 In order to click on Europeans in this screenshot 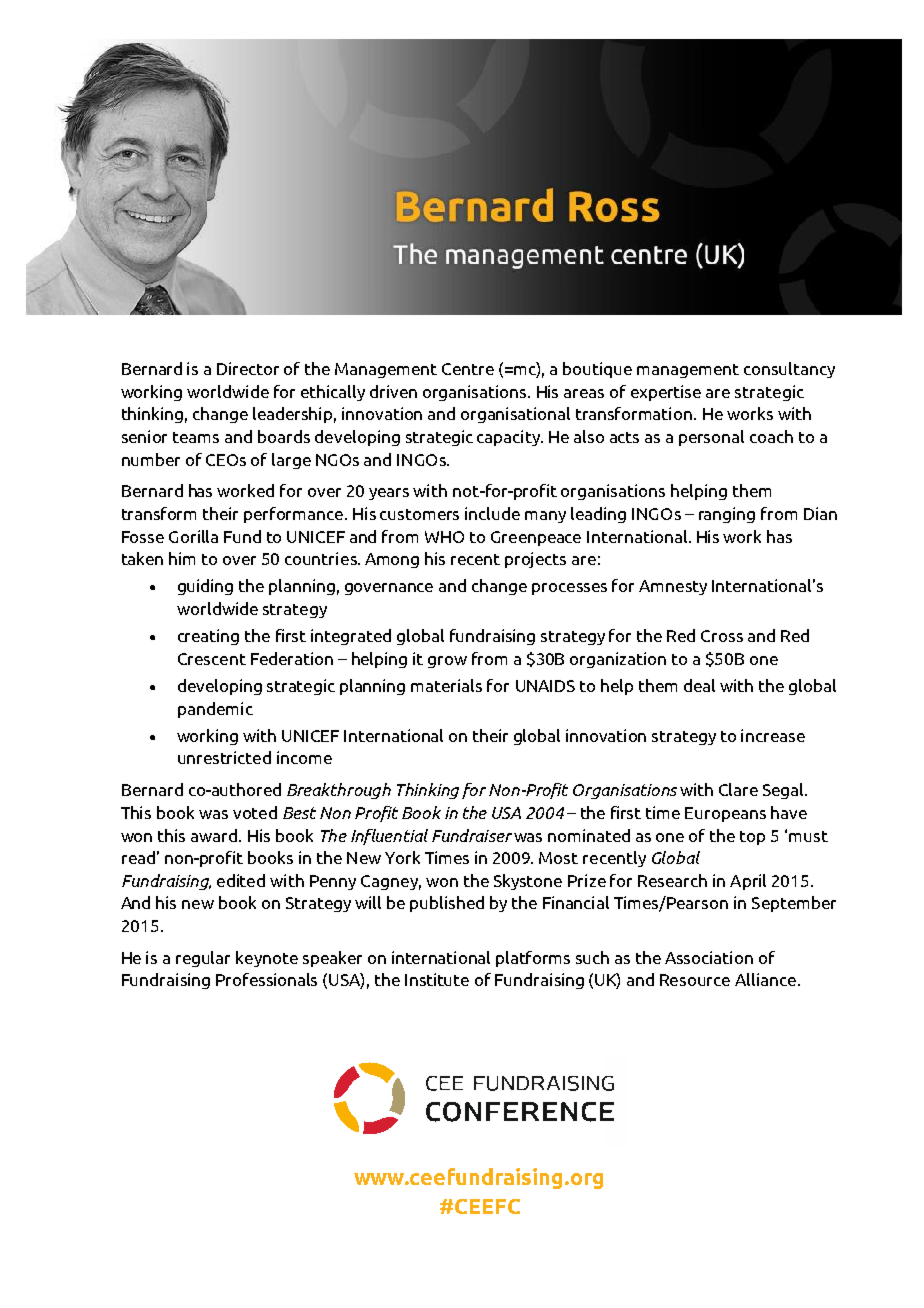, I will do `click(725, 814)`.
